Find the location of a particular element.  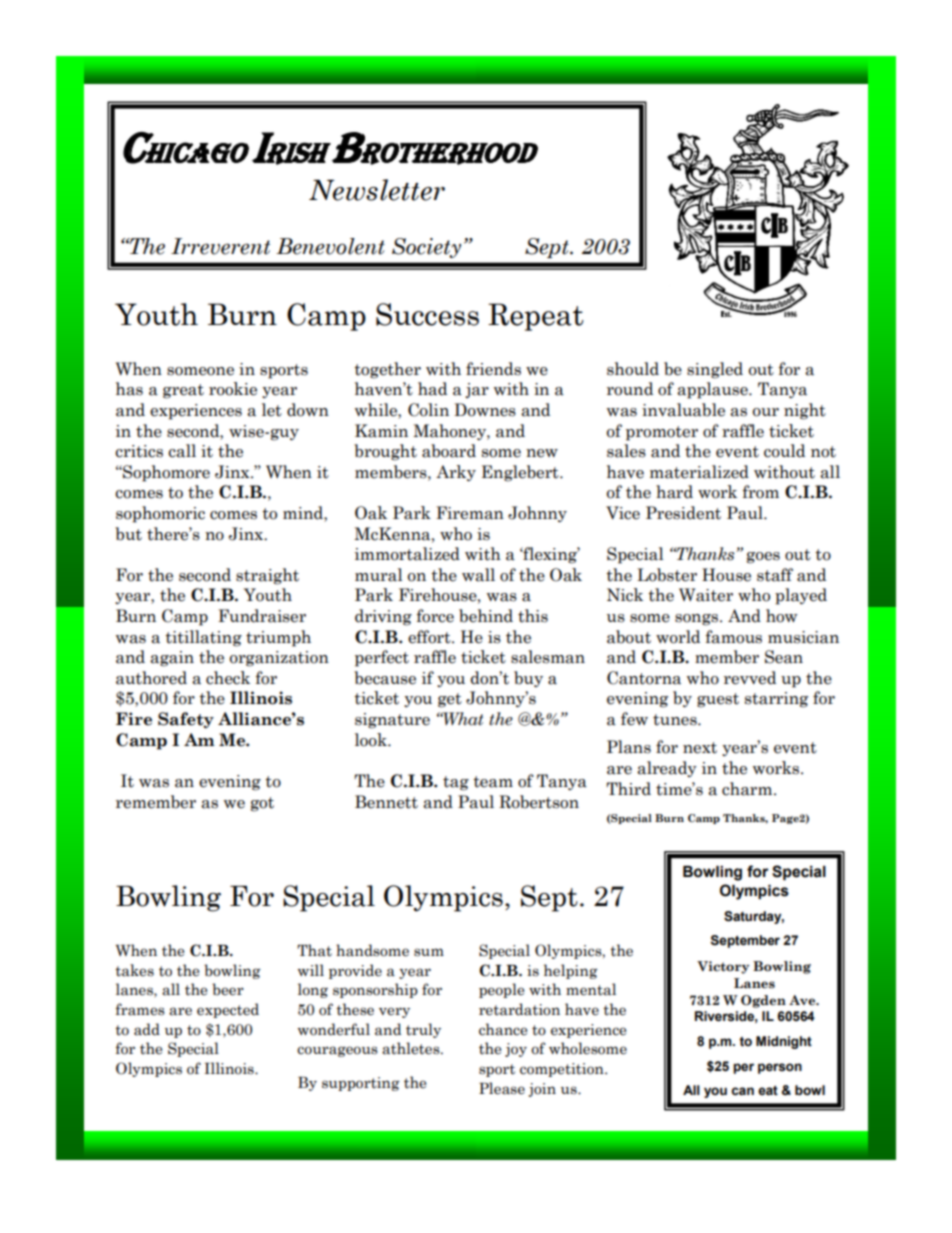

Irreverent is located at coordinates (220, 246).
